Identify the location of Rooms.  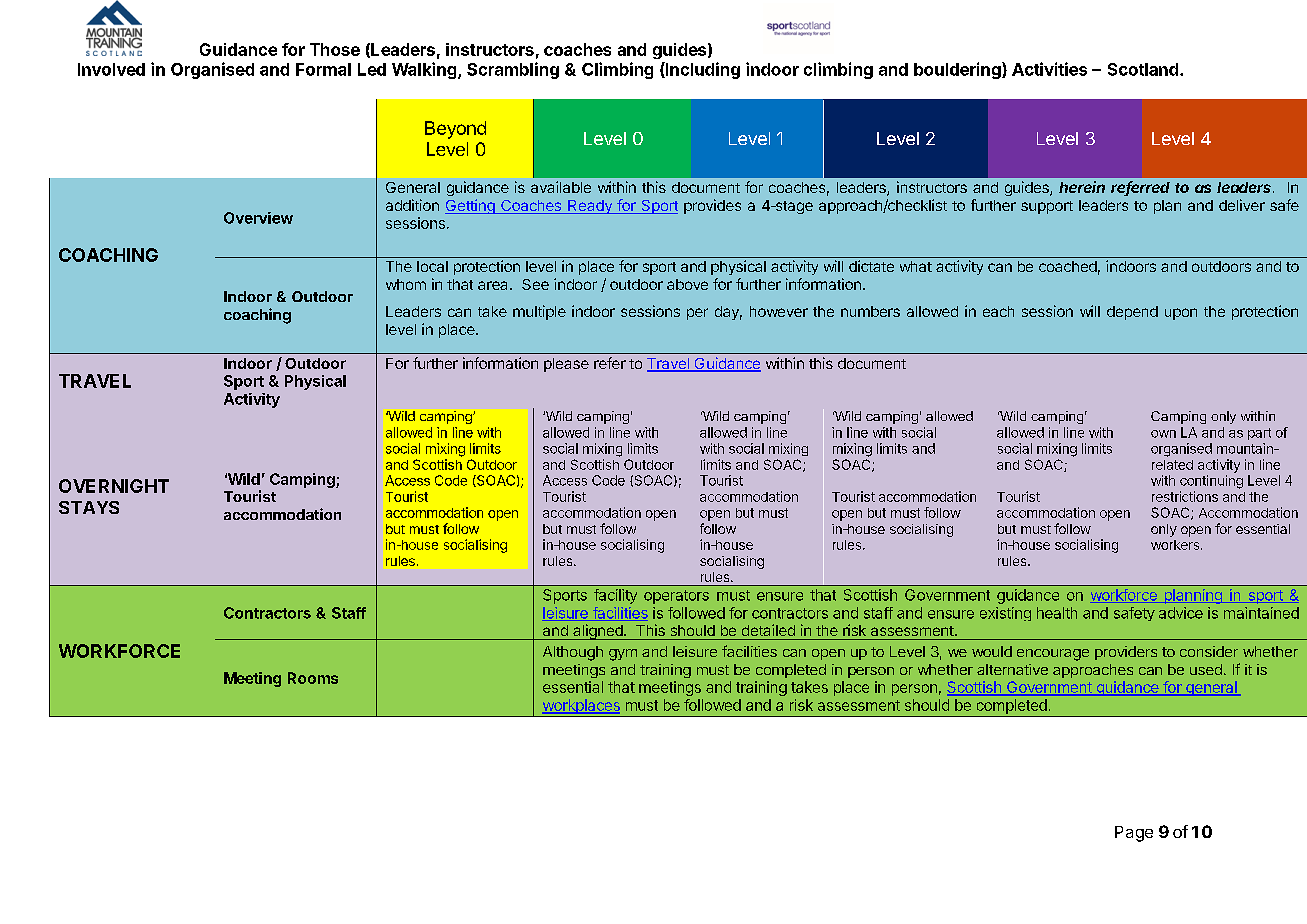
(313, 678).
